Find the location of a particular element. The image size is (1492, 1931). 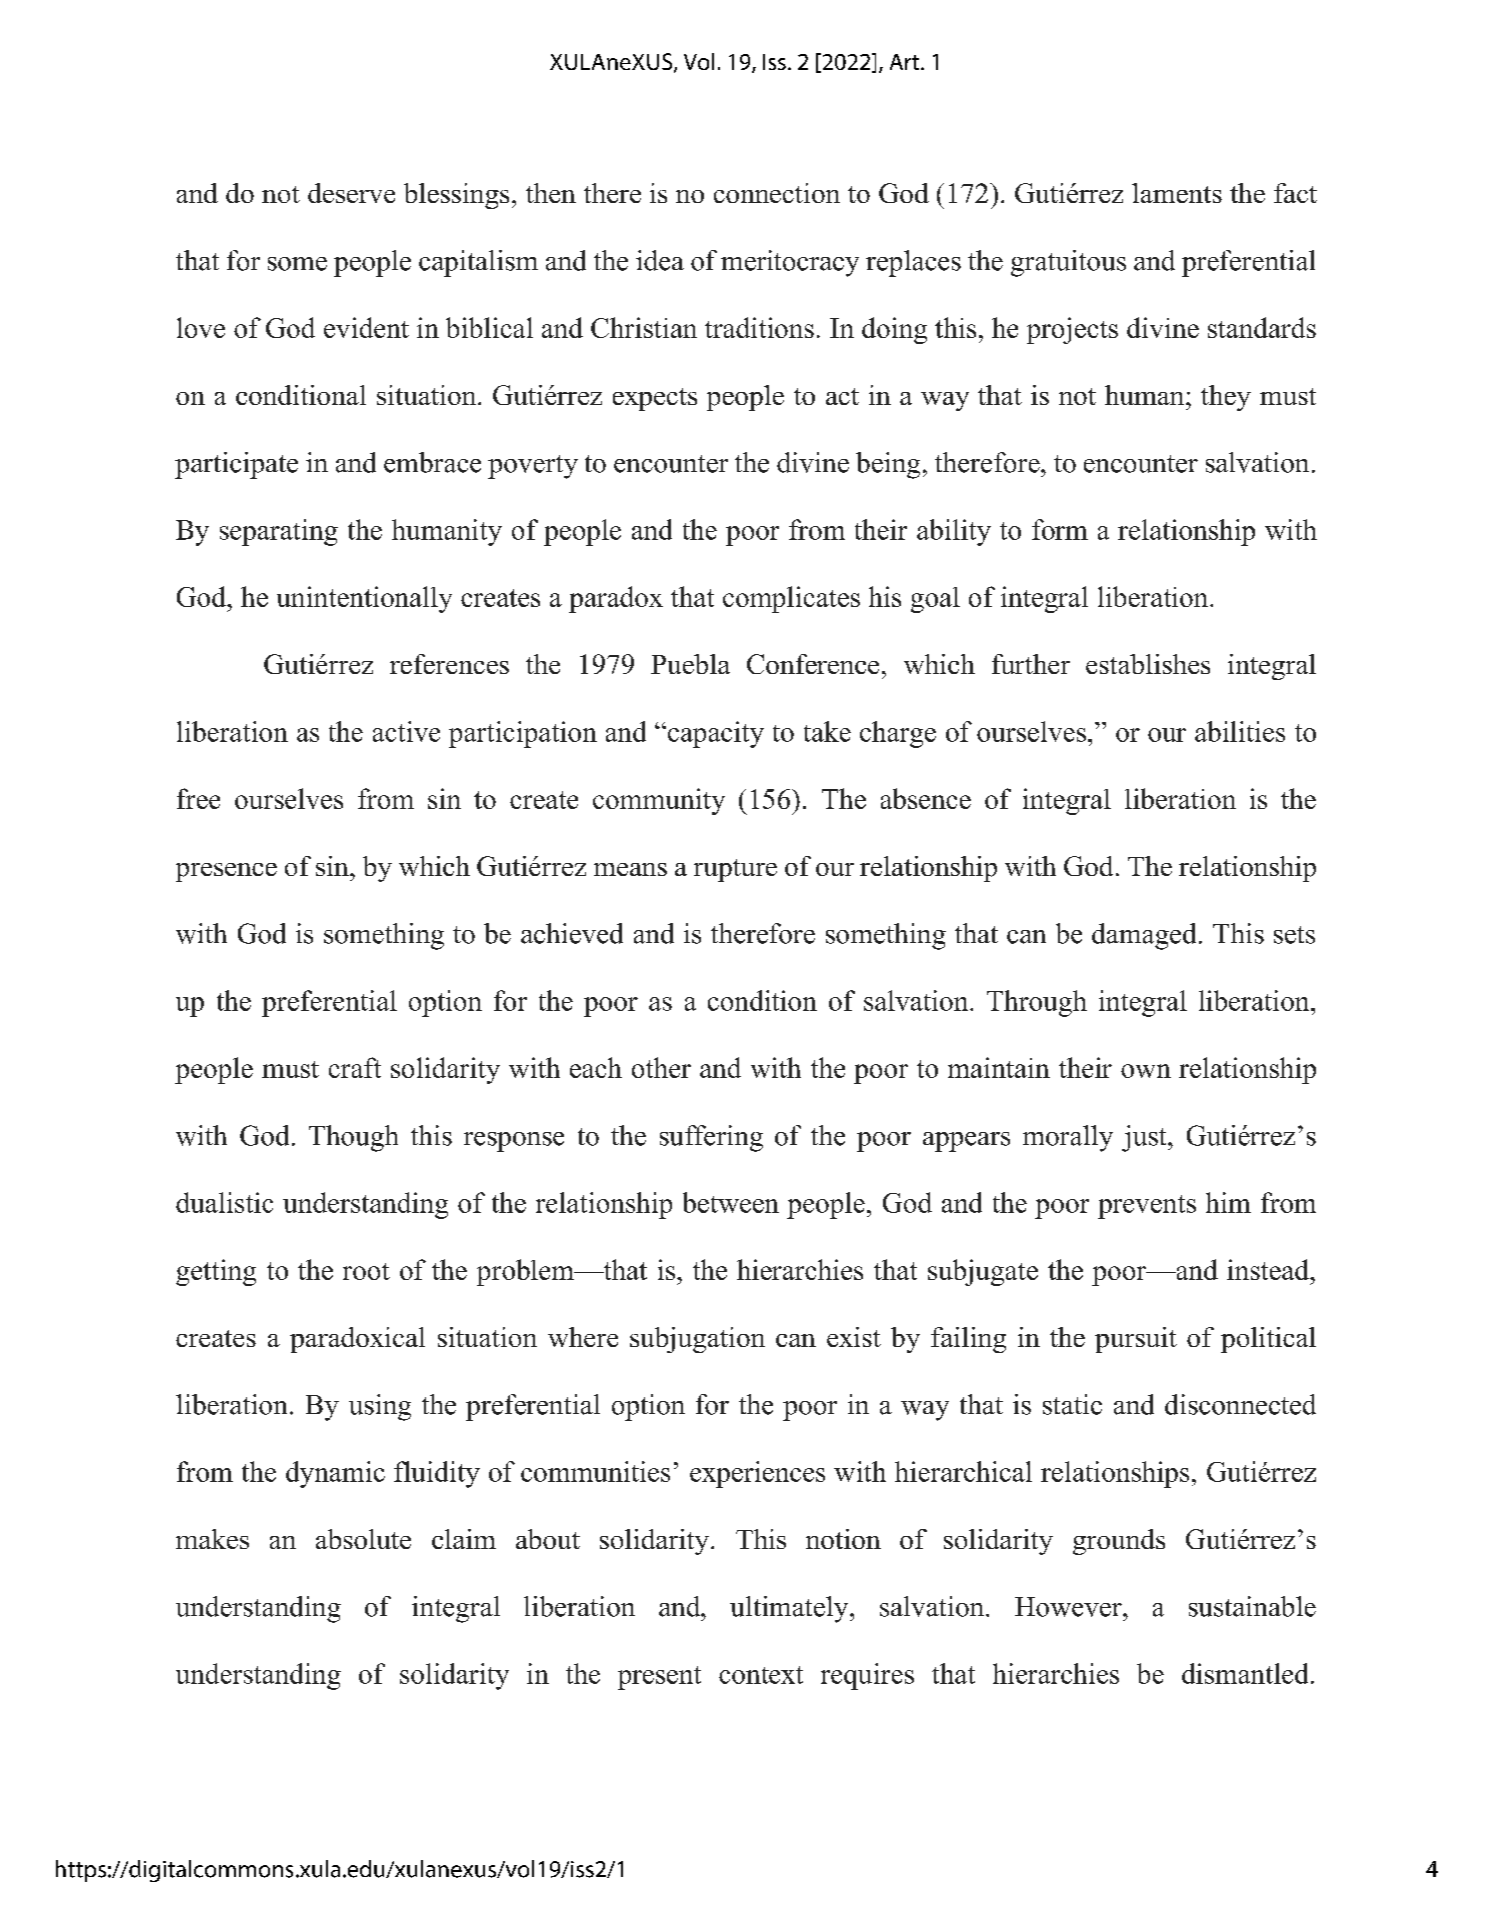

meritocracy is located at coordinates (790, 263).
